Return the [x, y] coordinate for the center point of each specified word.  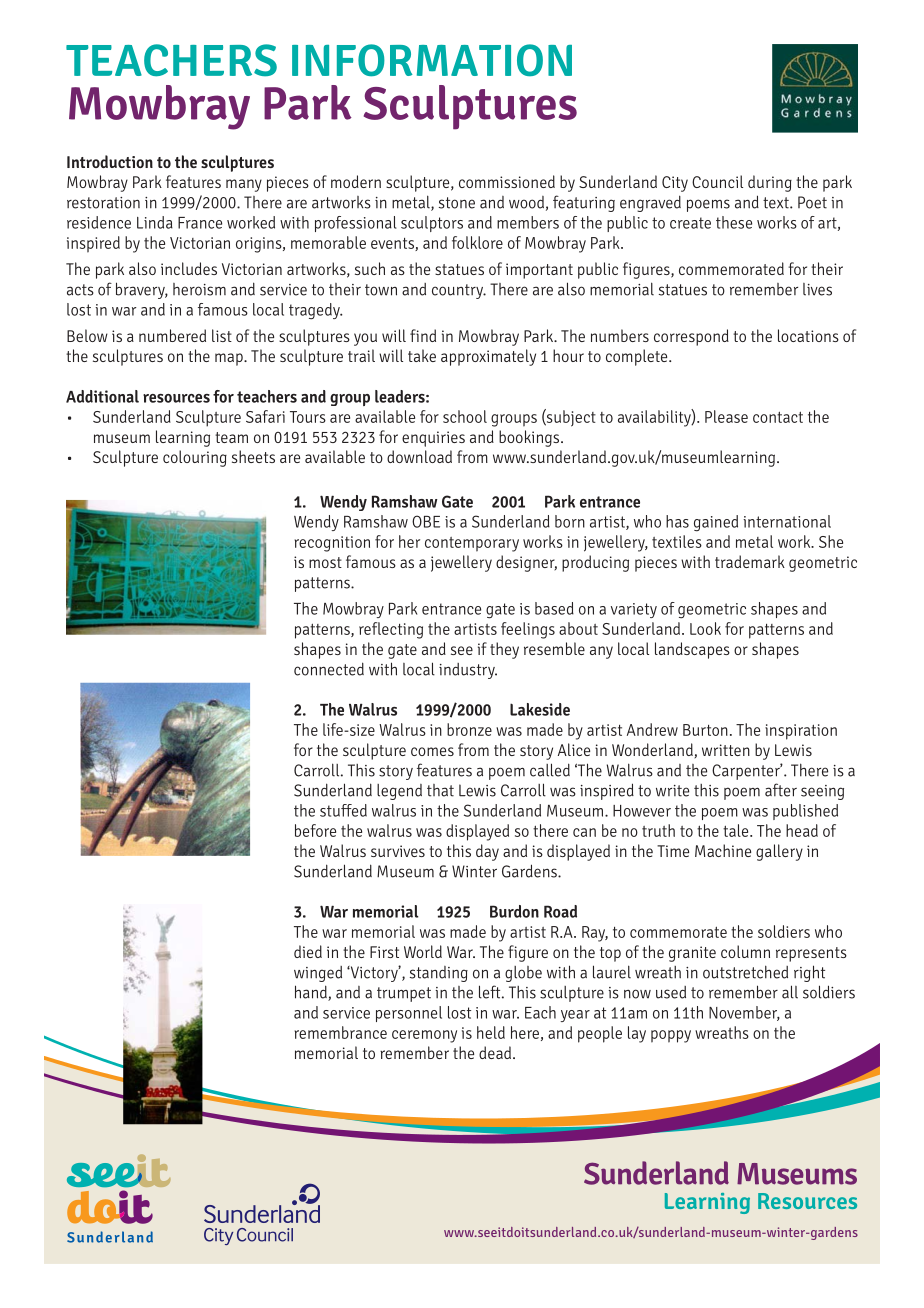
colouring [195, 458]
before [315, 830]
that [440, 790]
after [781, 790]
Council [717, 181]
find [423, 335]
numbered [172, 335]
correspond [691, 337]
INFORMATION [432, 60]
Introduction [110, 161]
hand [312, 993]
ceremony [424, 1036]
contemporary [472, 544]
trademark [750, 561]
